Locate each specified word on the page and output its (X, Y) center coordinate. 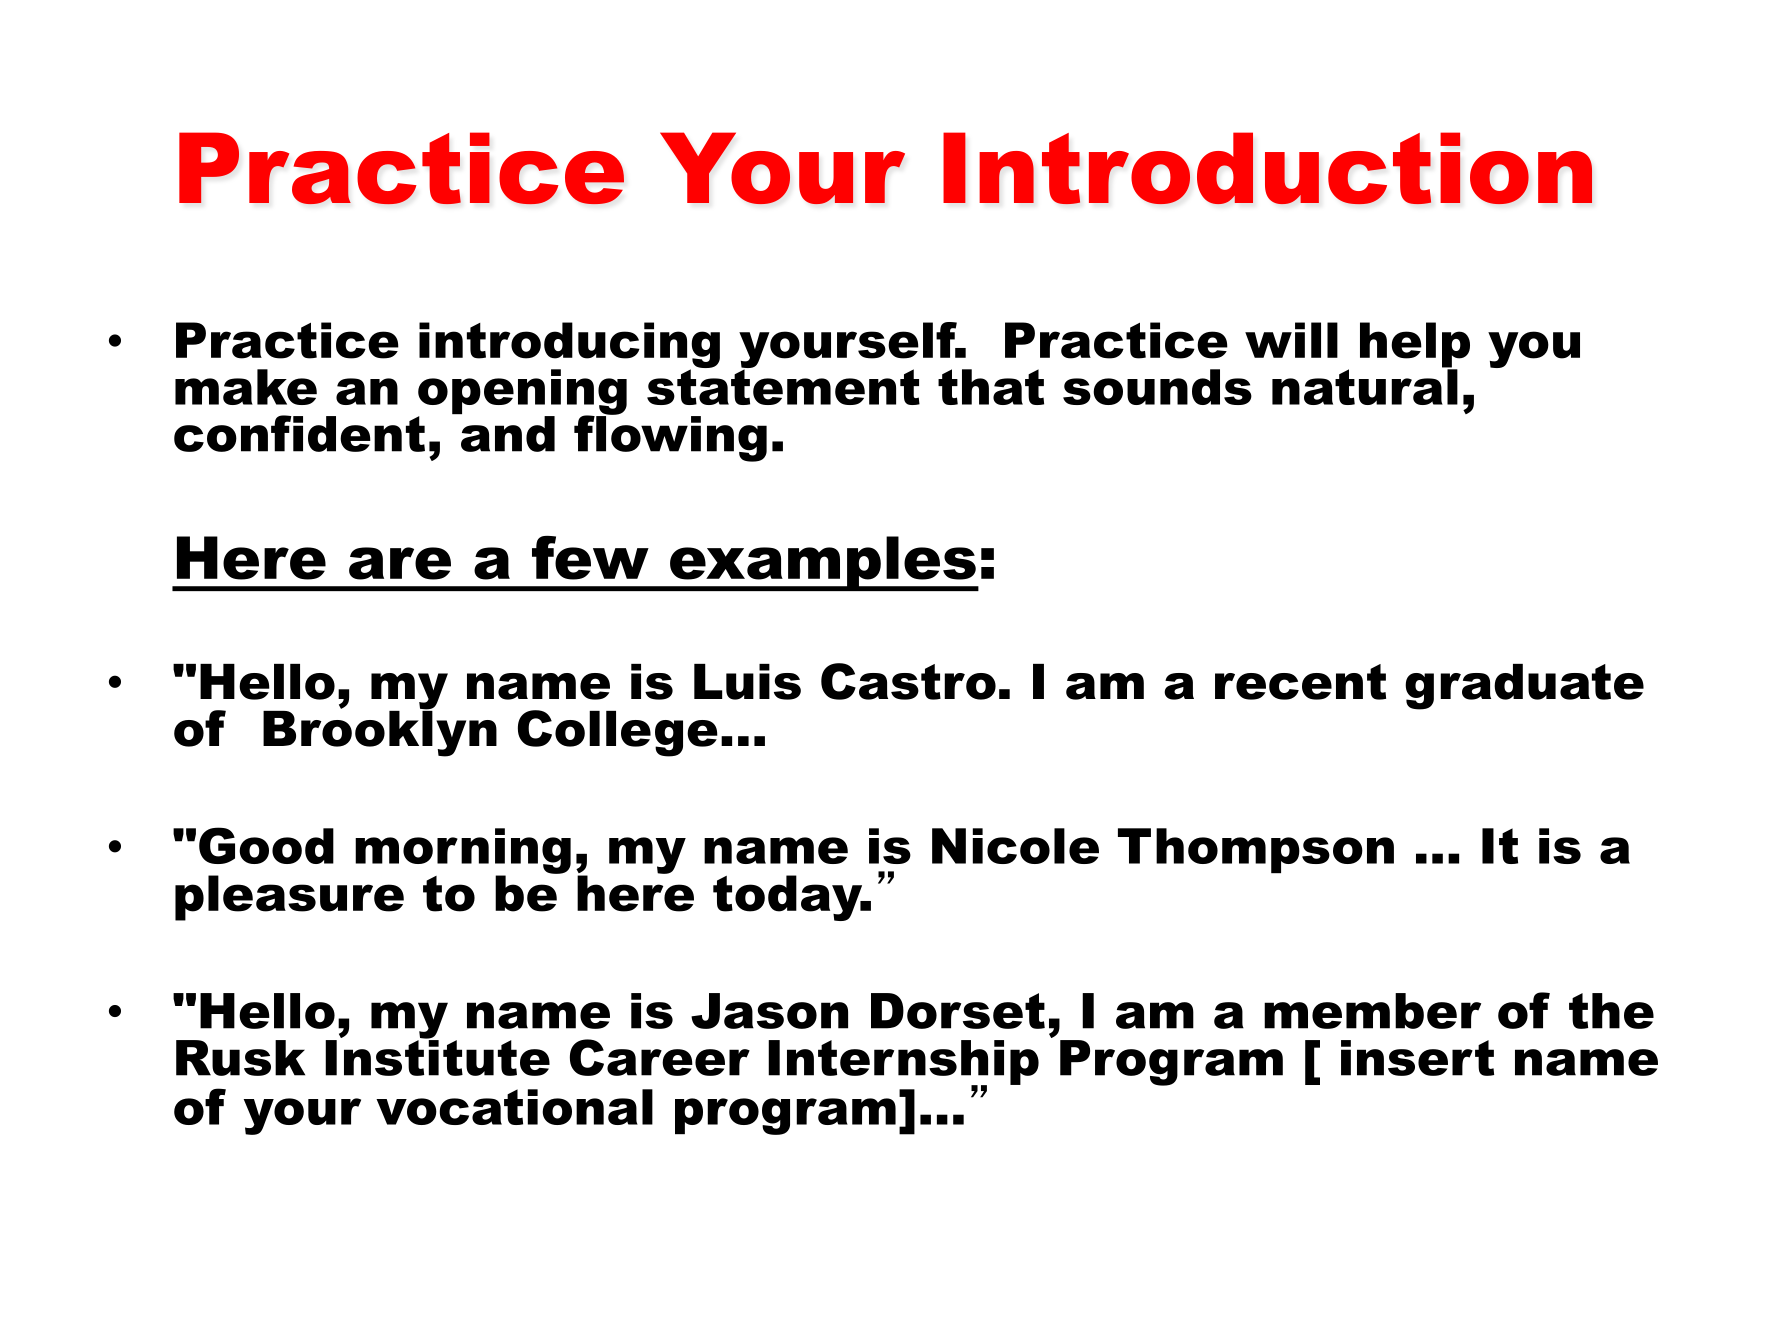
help (1415, 346)
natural (1365, 386)
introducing (569, 346)
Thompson (1256, 850)
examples (823, 563)
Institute (437, 1057)
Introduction (1267, 168)
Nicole (1015, 846)
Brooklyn (380, 732)
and (508, 434)
